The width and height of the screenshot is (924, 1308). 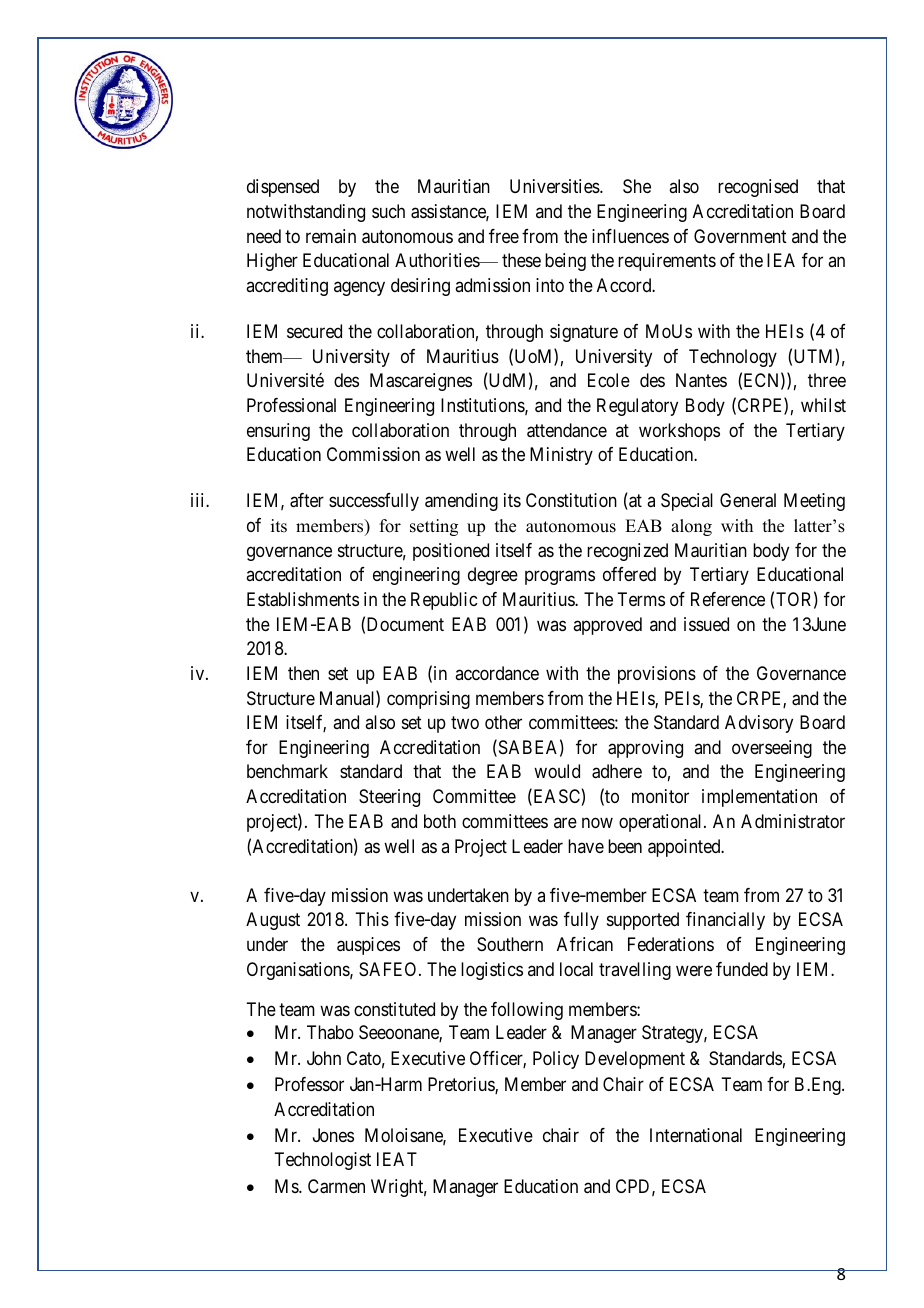 I want to click on remain, so click(x=331, y=236).
